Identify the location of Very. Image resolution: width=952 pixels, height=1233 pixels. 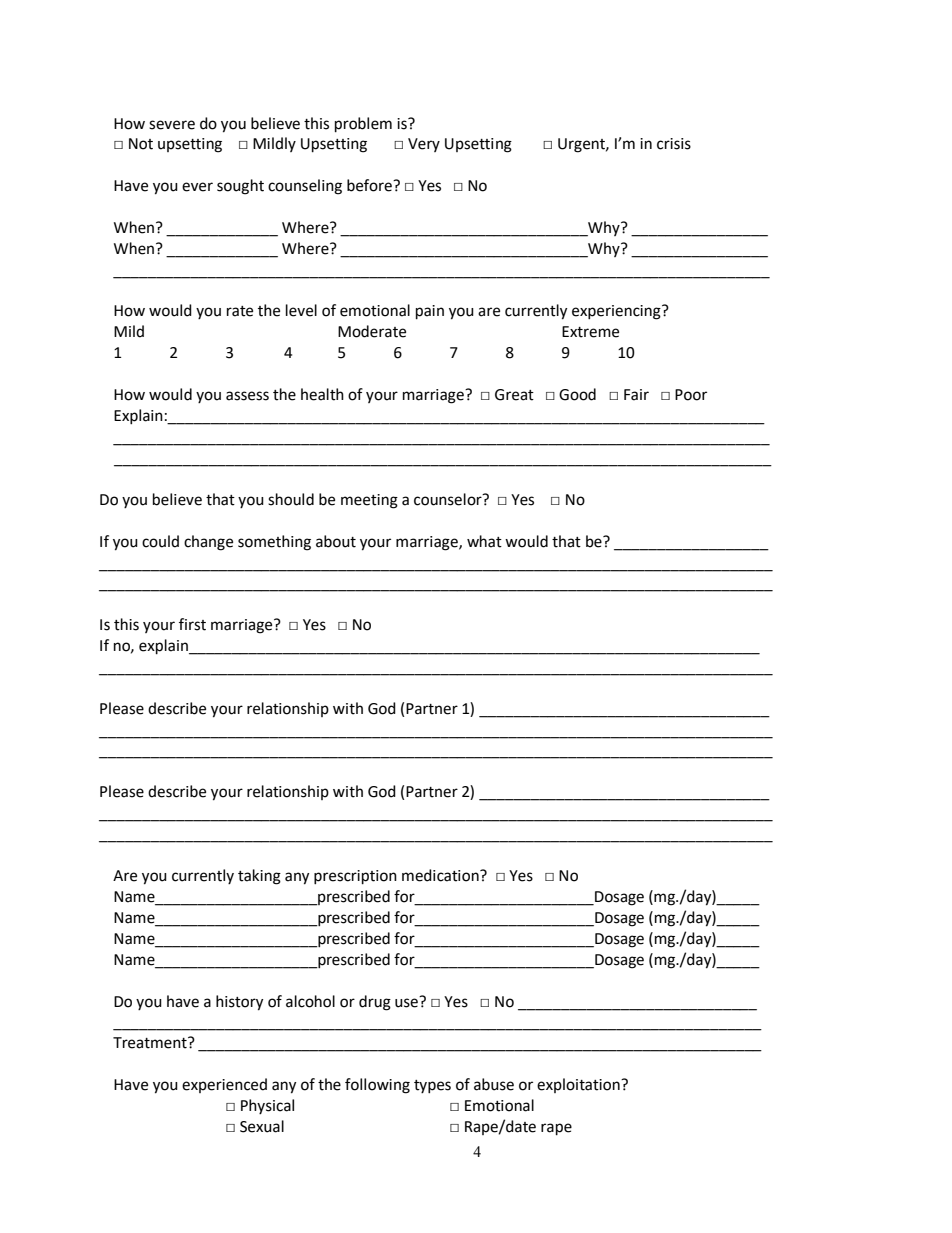
(424, 145).
